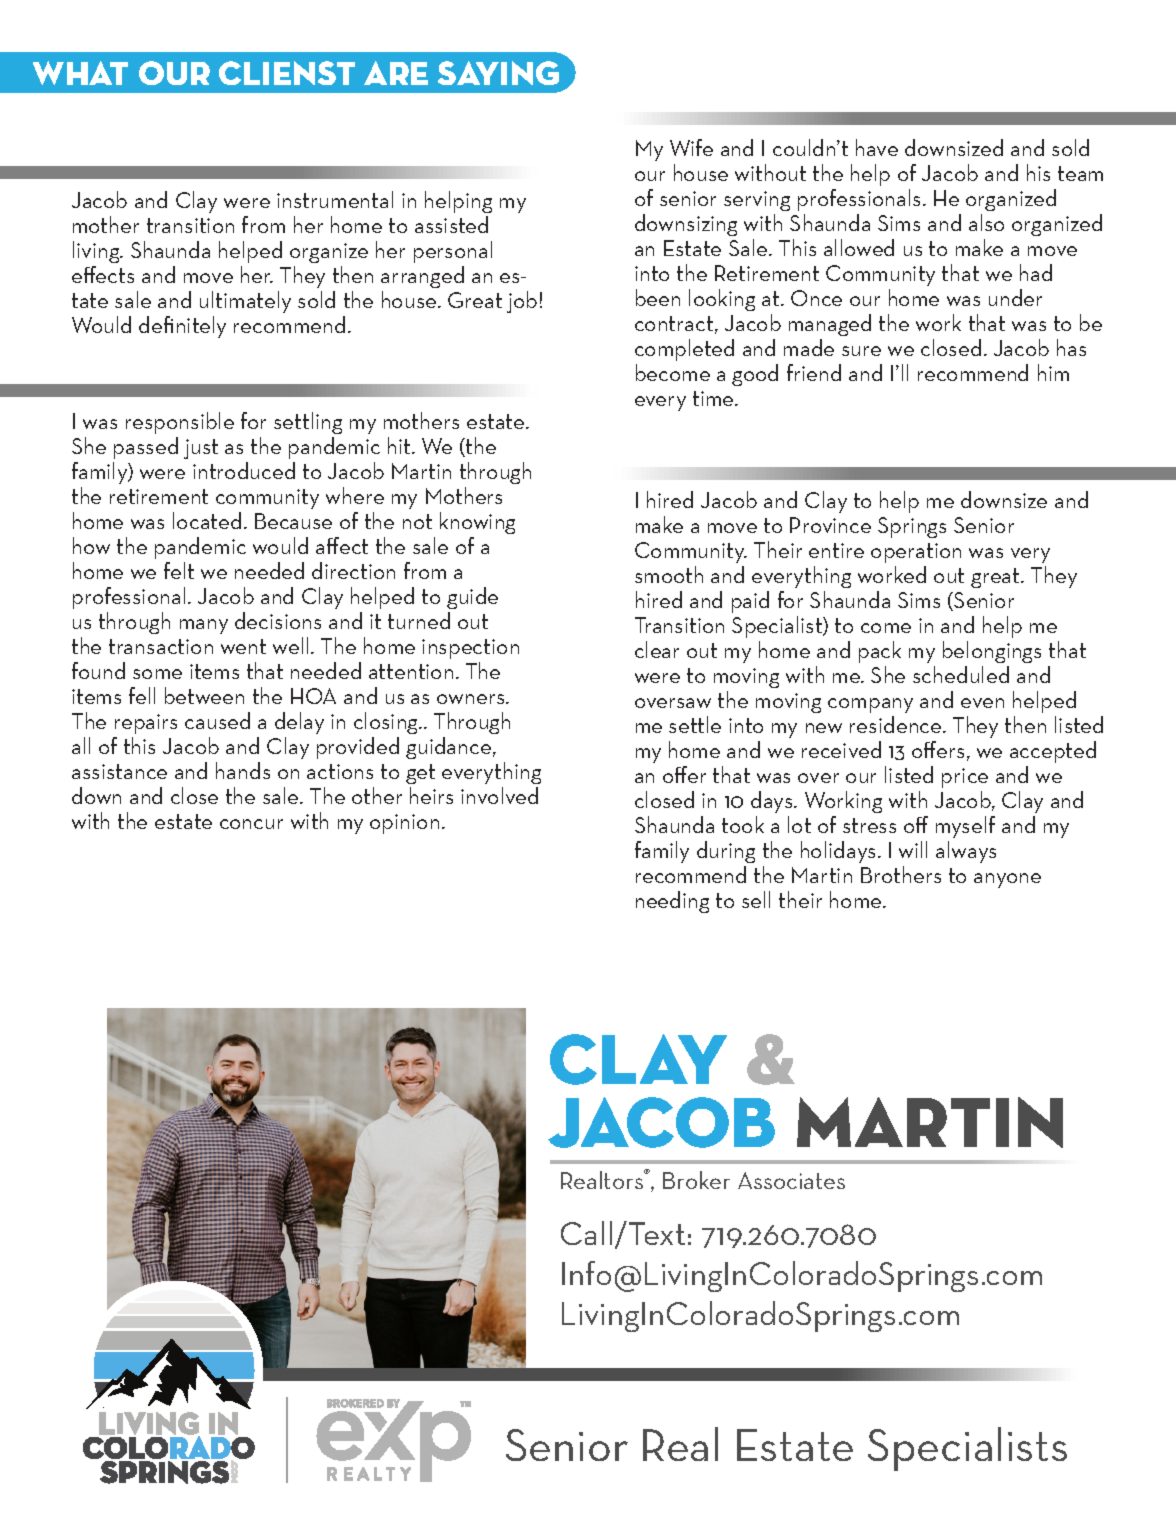  What do you see at coordinates (499, 795) in the document?
I see `involved` at bounding box center [499, 795].
